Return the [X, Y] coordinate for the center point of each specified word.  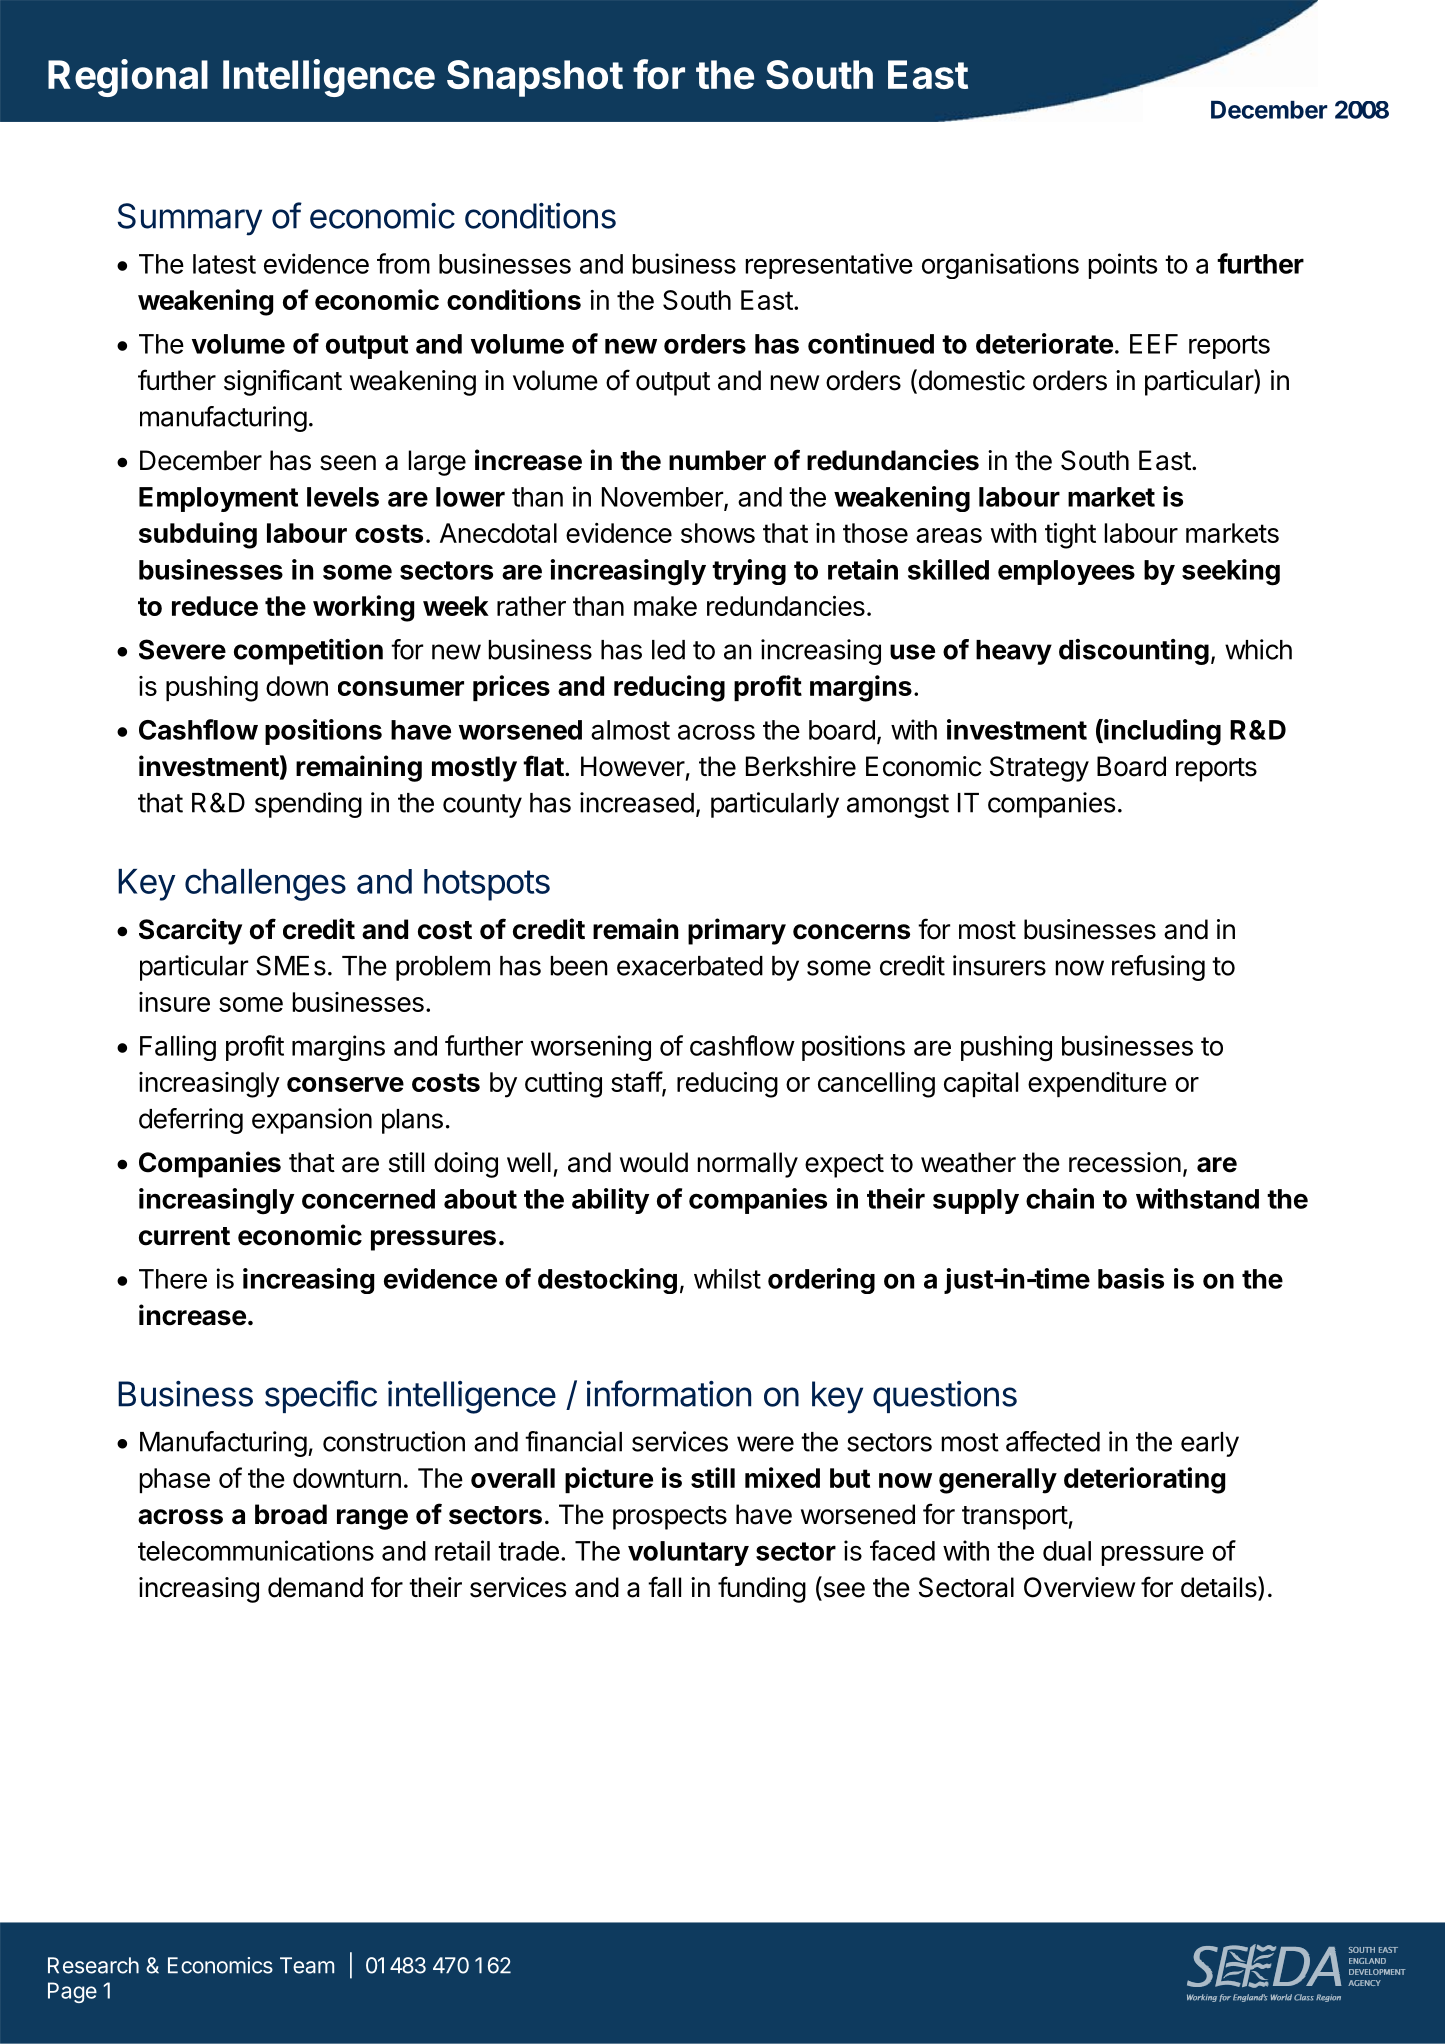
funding [762, 1589]
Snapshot [535, 78]
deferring [191, 1121]
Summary [190, 219]
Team [307, 1965]
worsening [591, 1048]
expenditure [1097, 1084]
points [1123, 266]
